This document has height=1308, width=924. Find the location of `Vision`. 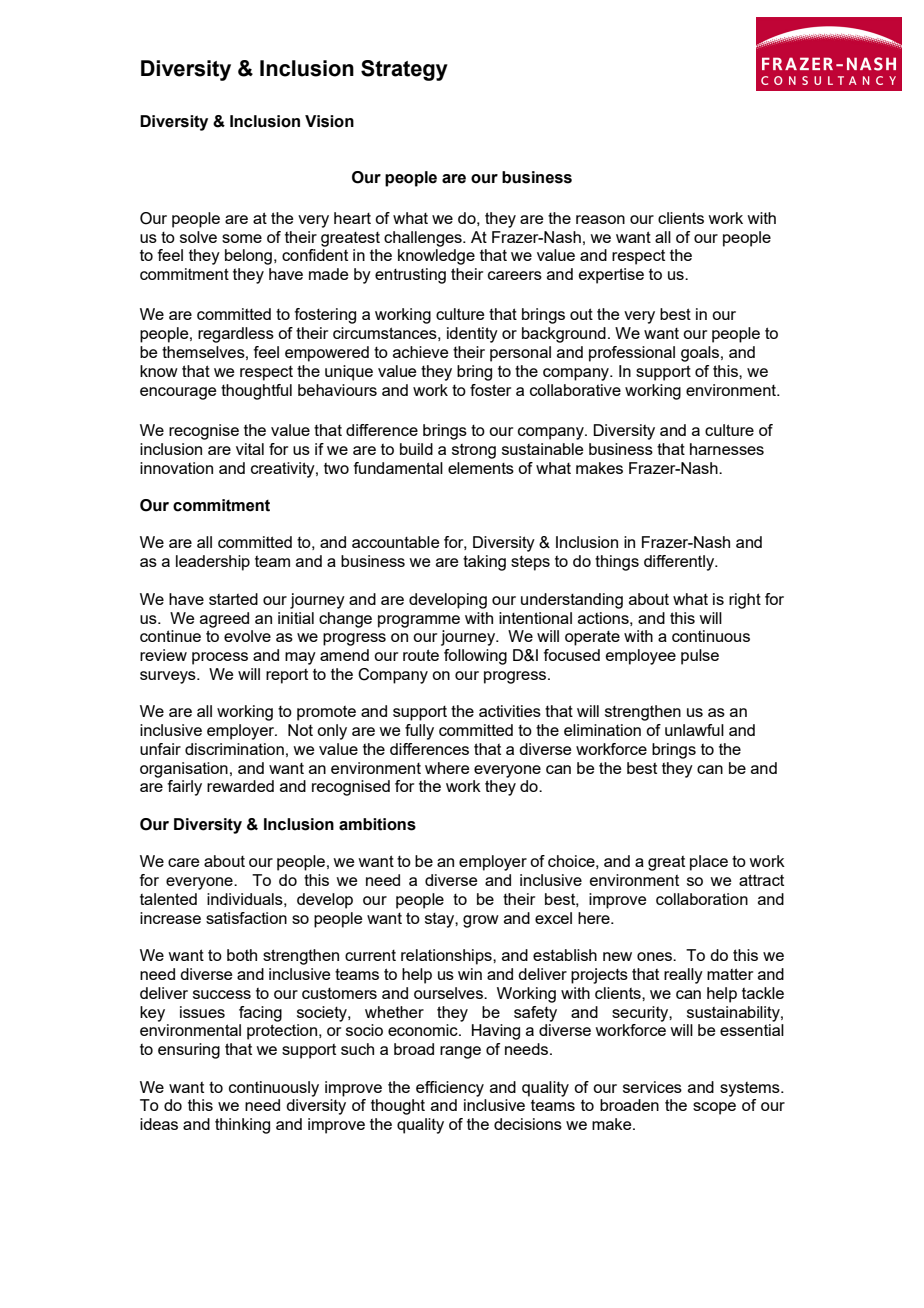

Vision is located at coordinates (329, 121).
